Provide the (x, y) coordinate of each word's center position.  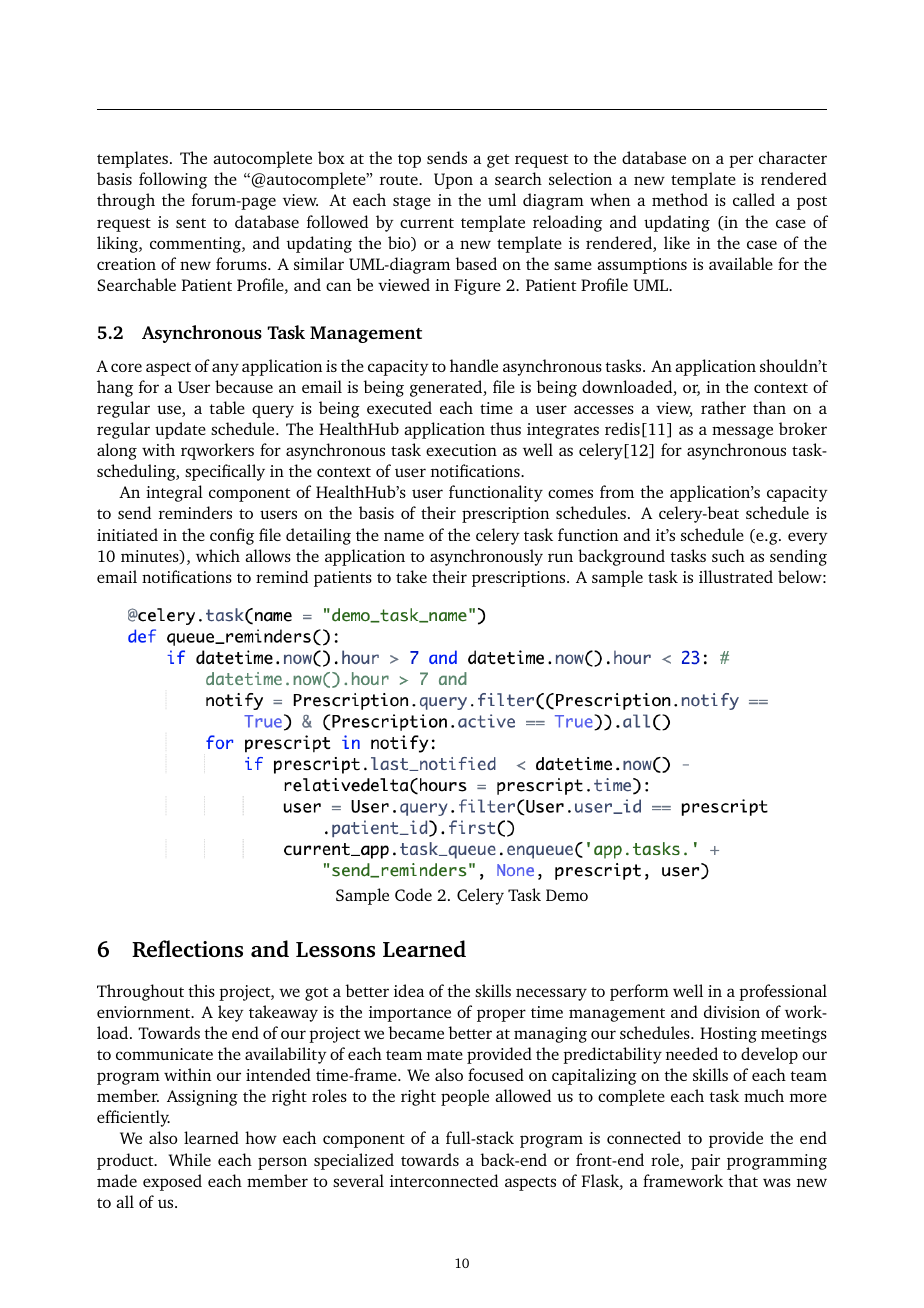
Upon (453, 181)
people (465, 1097)
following (173, 180)
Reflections (187, 949)
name (404, 536)
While (190, 1159)
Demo (567, 895)
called (754, 199)
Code (413, 894)
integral (174, 493)
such (728, 555)
